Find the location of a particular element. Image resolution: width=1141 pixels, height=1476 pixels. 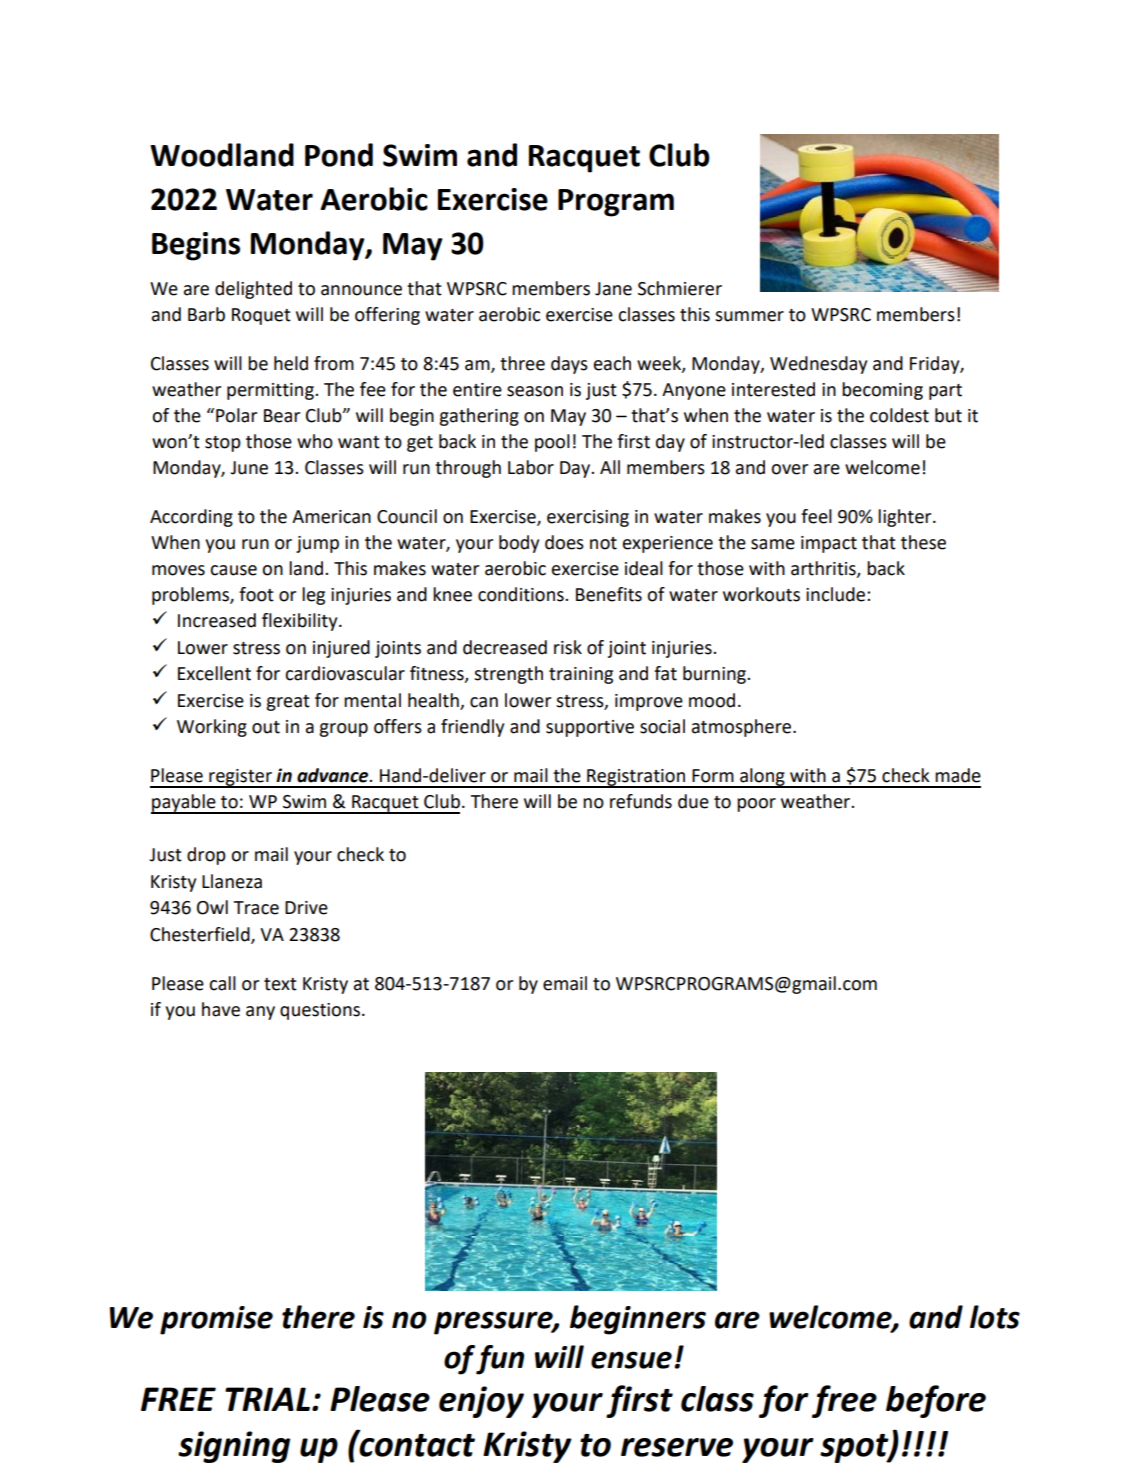

made is located at coordinates (958, 775).
